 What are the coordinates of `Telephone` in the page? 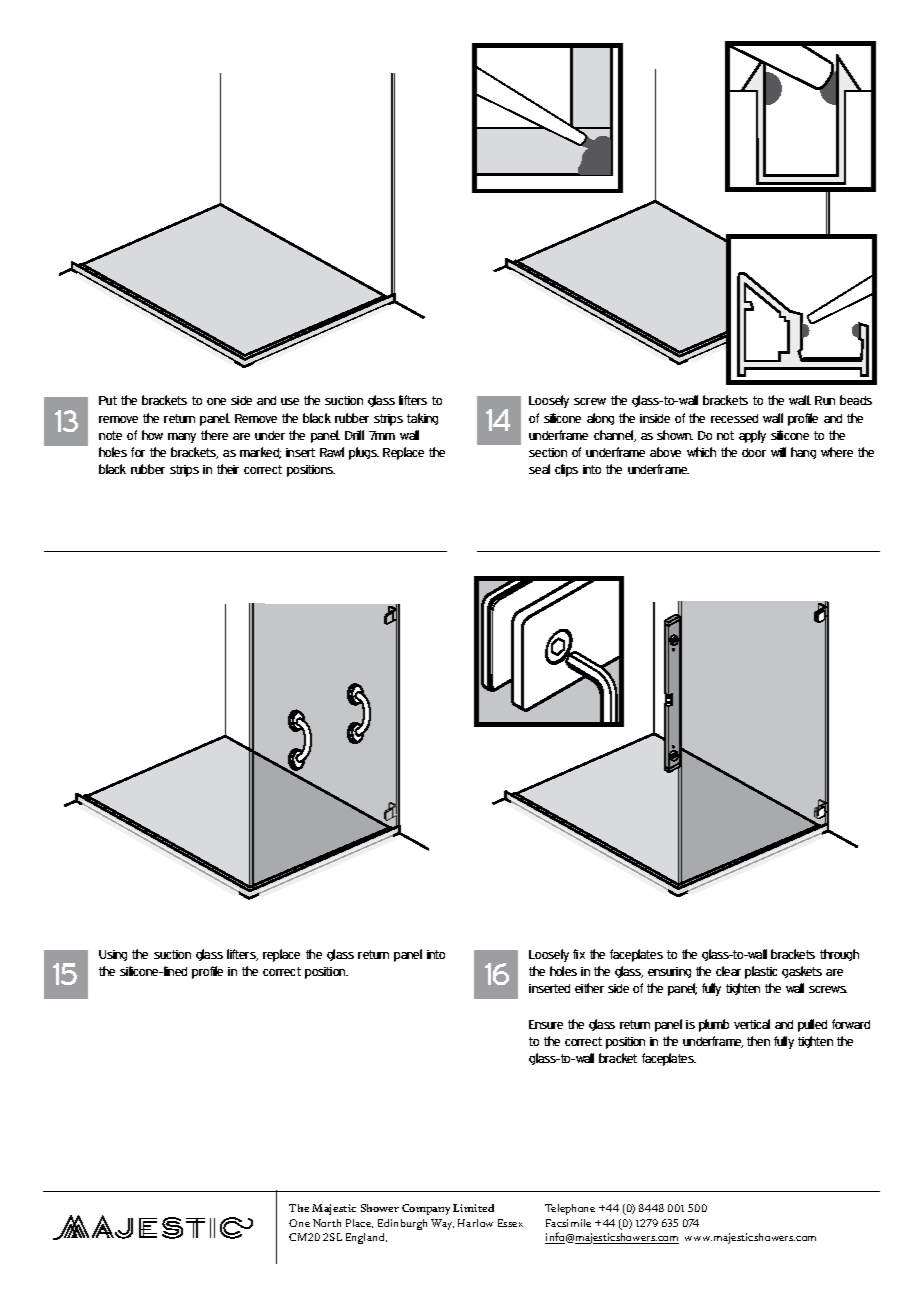 It's located at (570, 1209).
